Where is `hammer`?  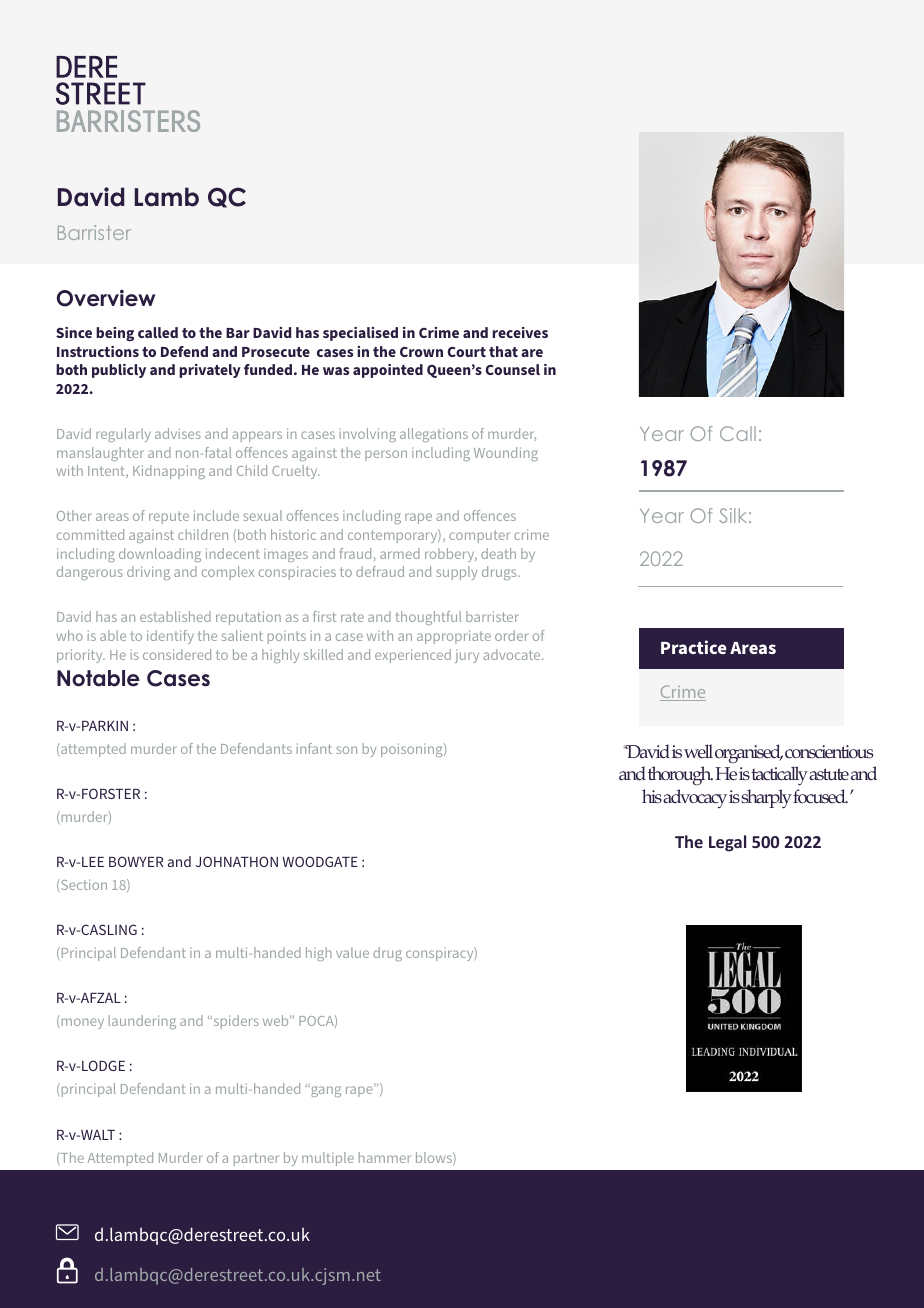
hammer is located at coordinates (385, 1157).
